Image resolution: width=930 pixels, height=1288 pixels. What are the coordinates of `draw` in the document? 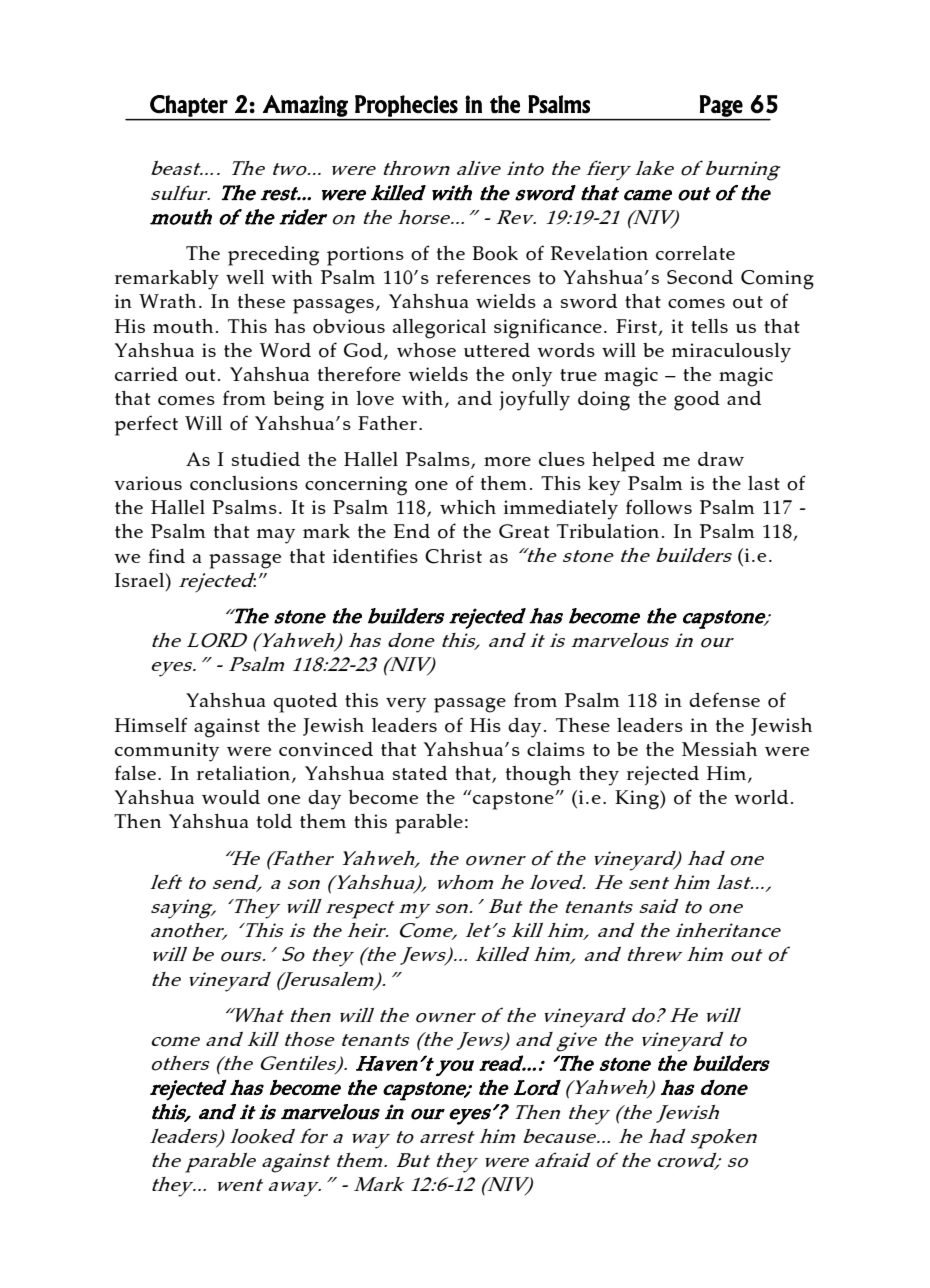 It's located at (721, 459).
